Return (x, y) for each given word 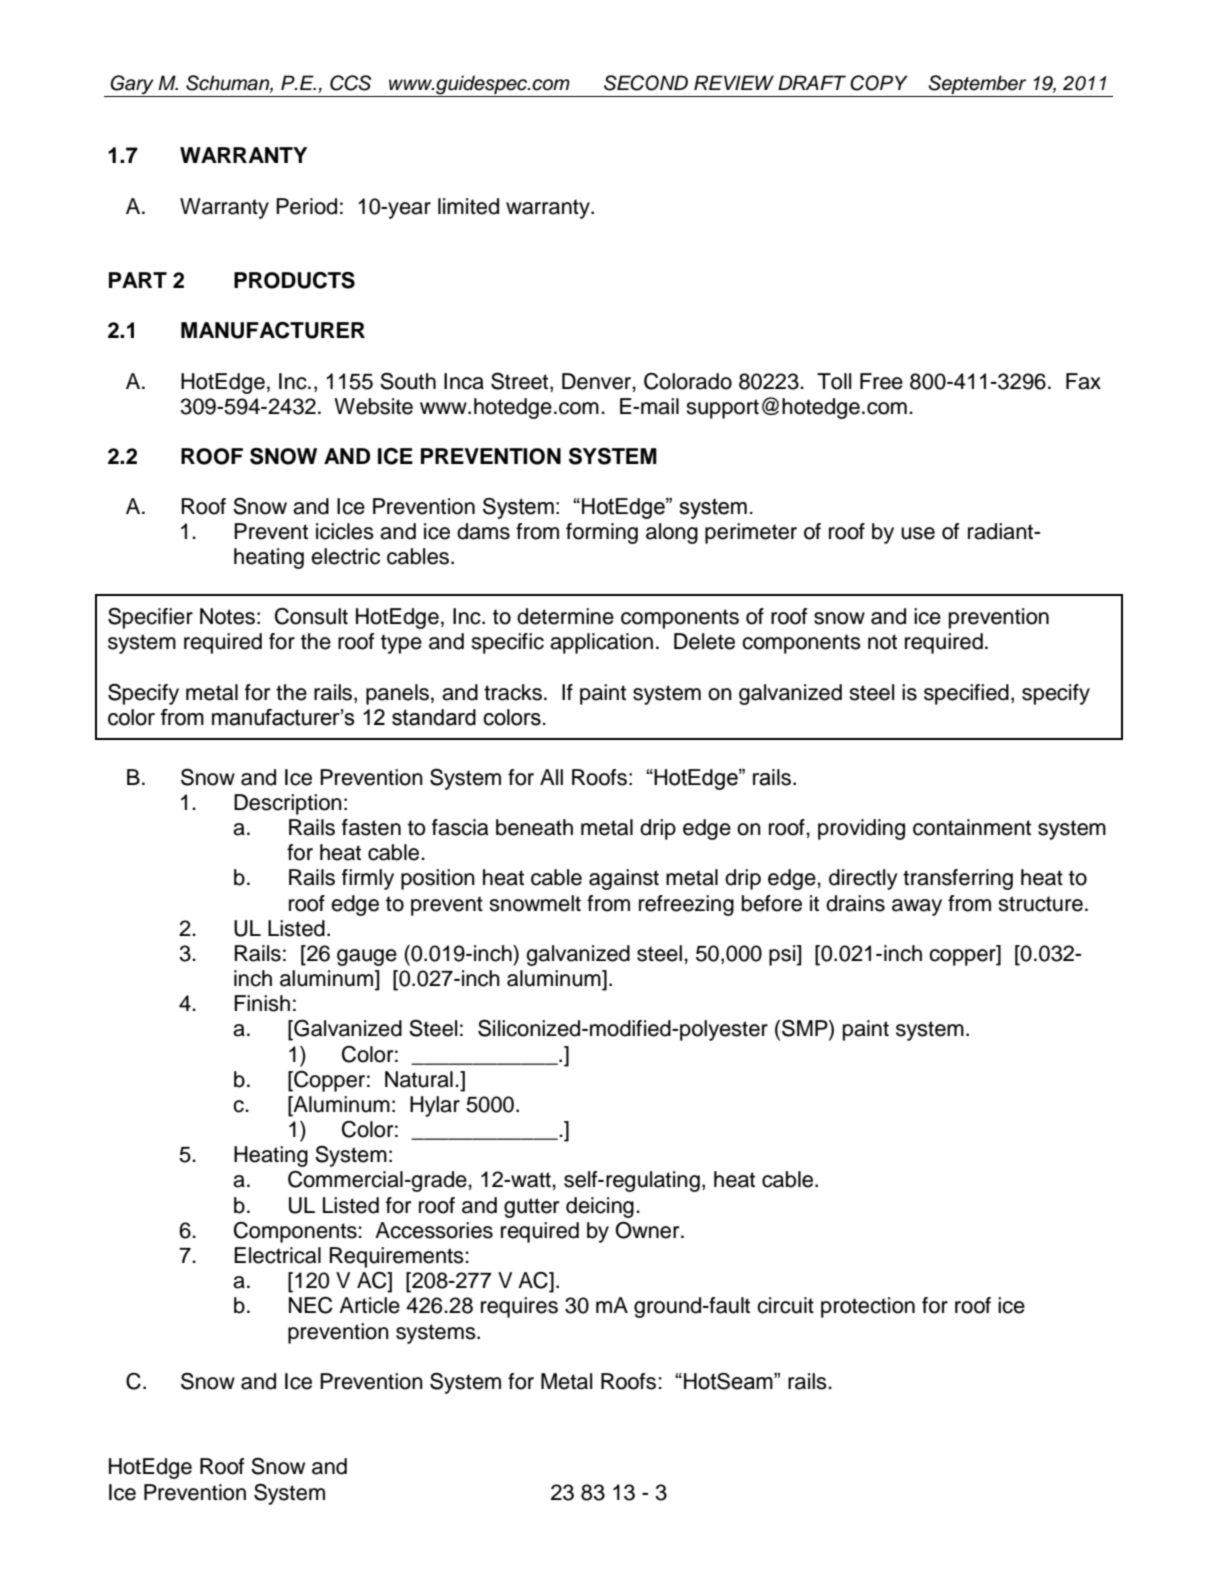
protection (868, 1307)
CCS (350, 83)
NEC (311, 1305)
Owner (648, 1230)
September (977, 86)
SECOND (646, 83)
